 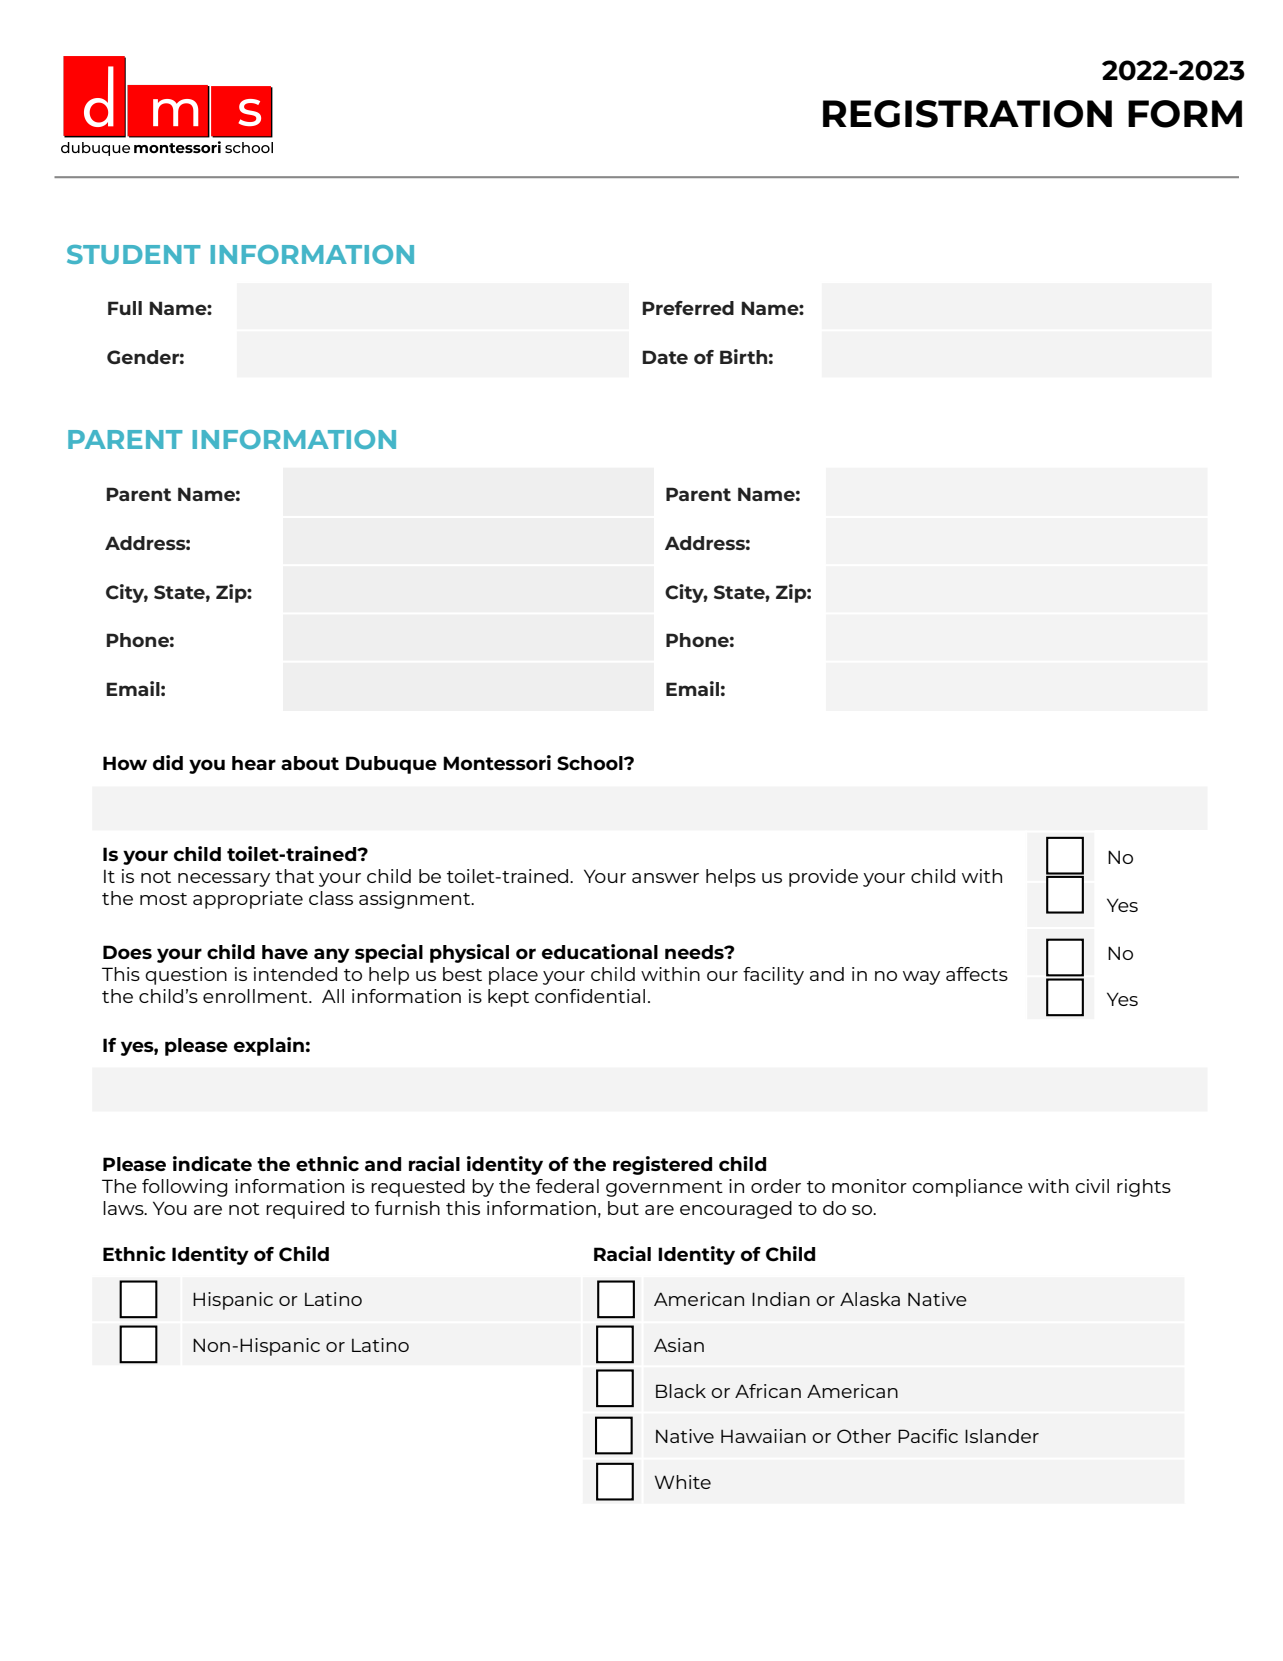 I want to click on REGISTRATION, so click(x=967, y=114).
